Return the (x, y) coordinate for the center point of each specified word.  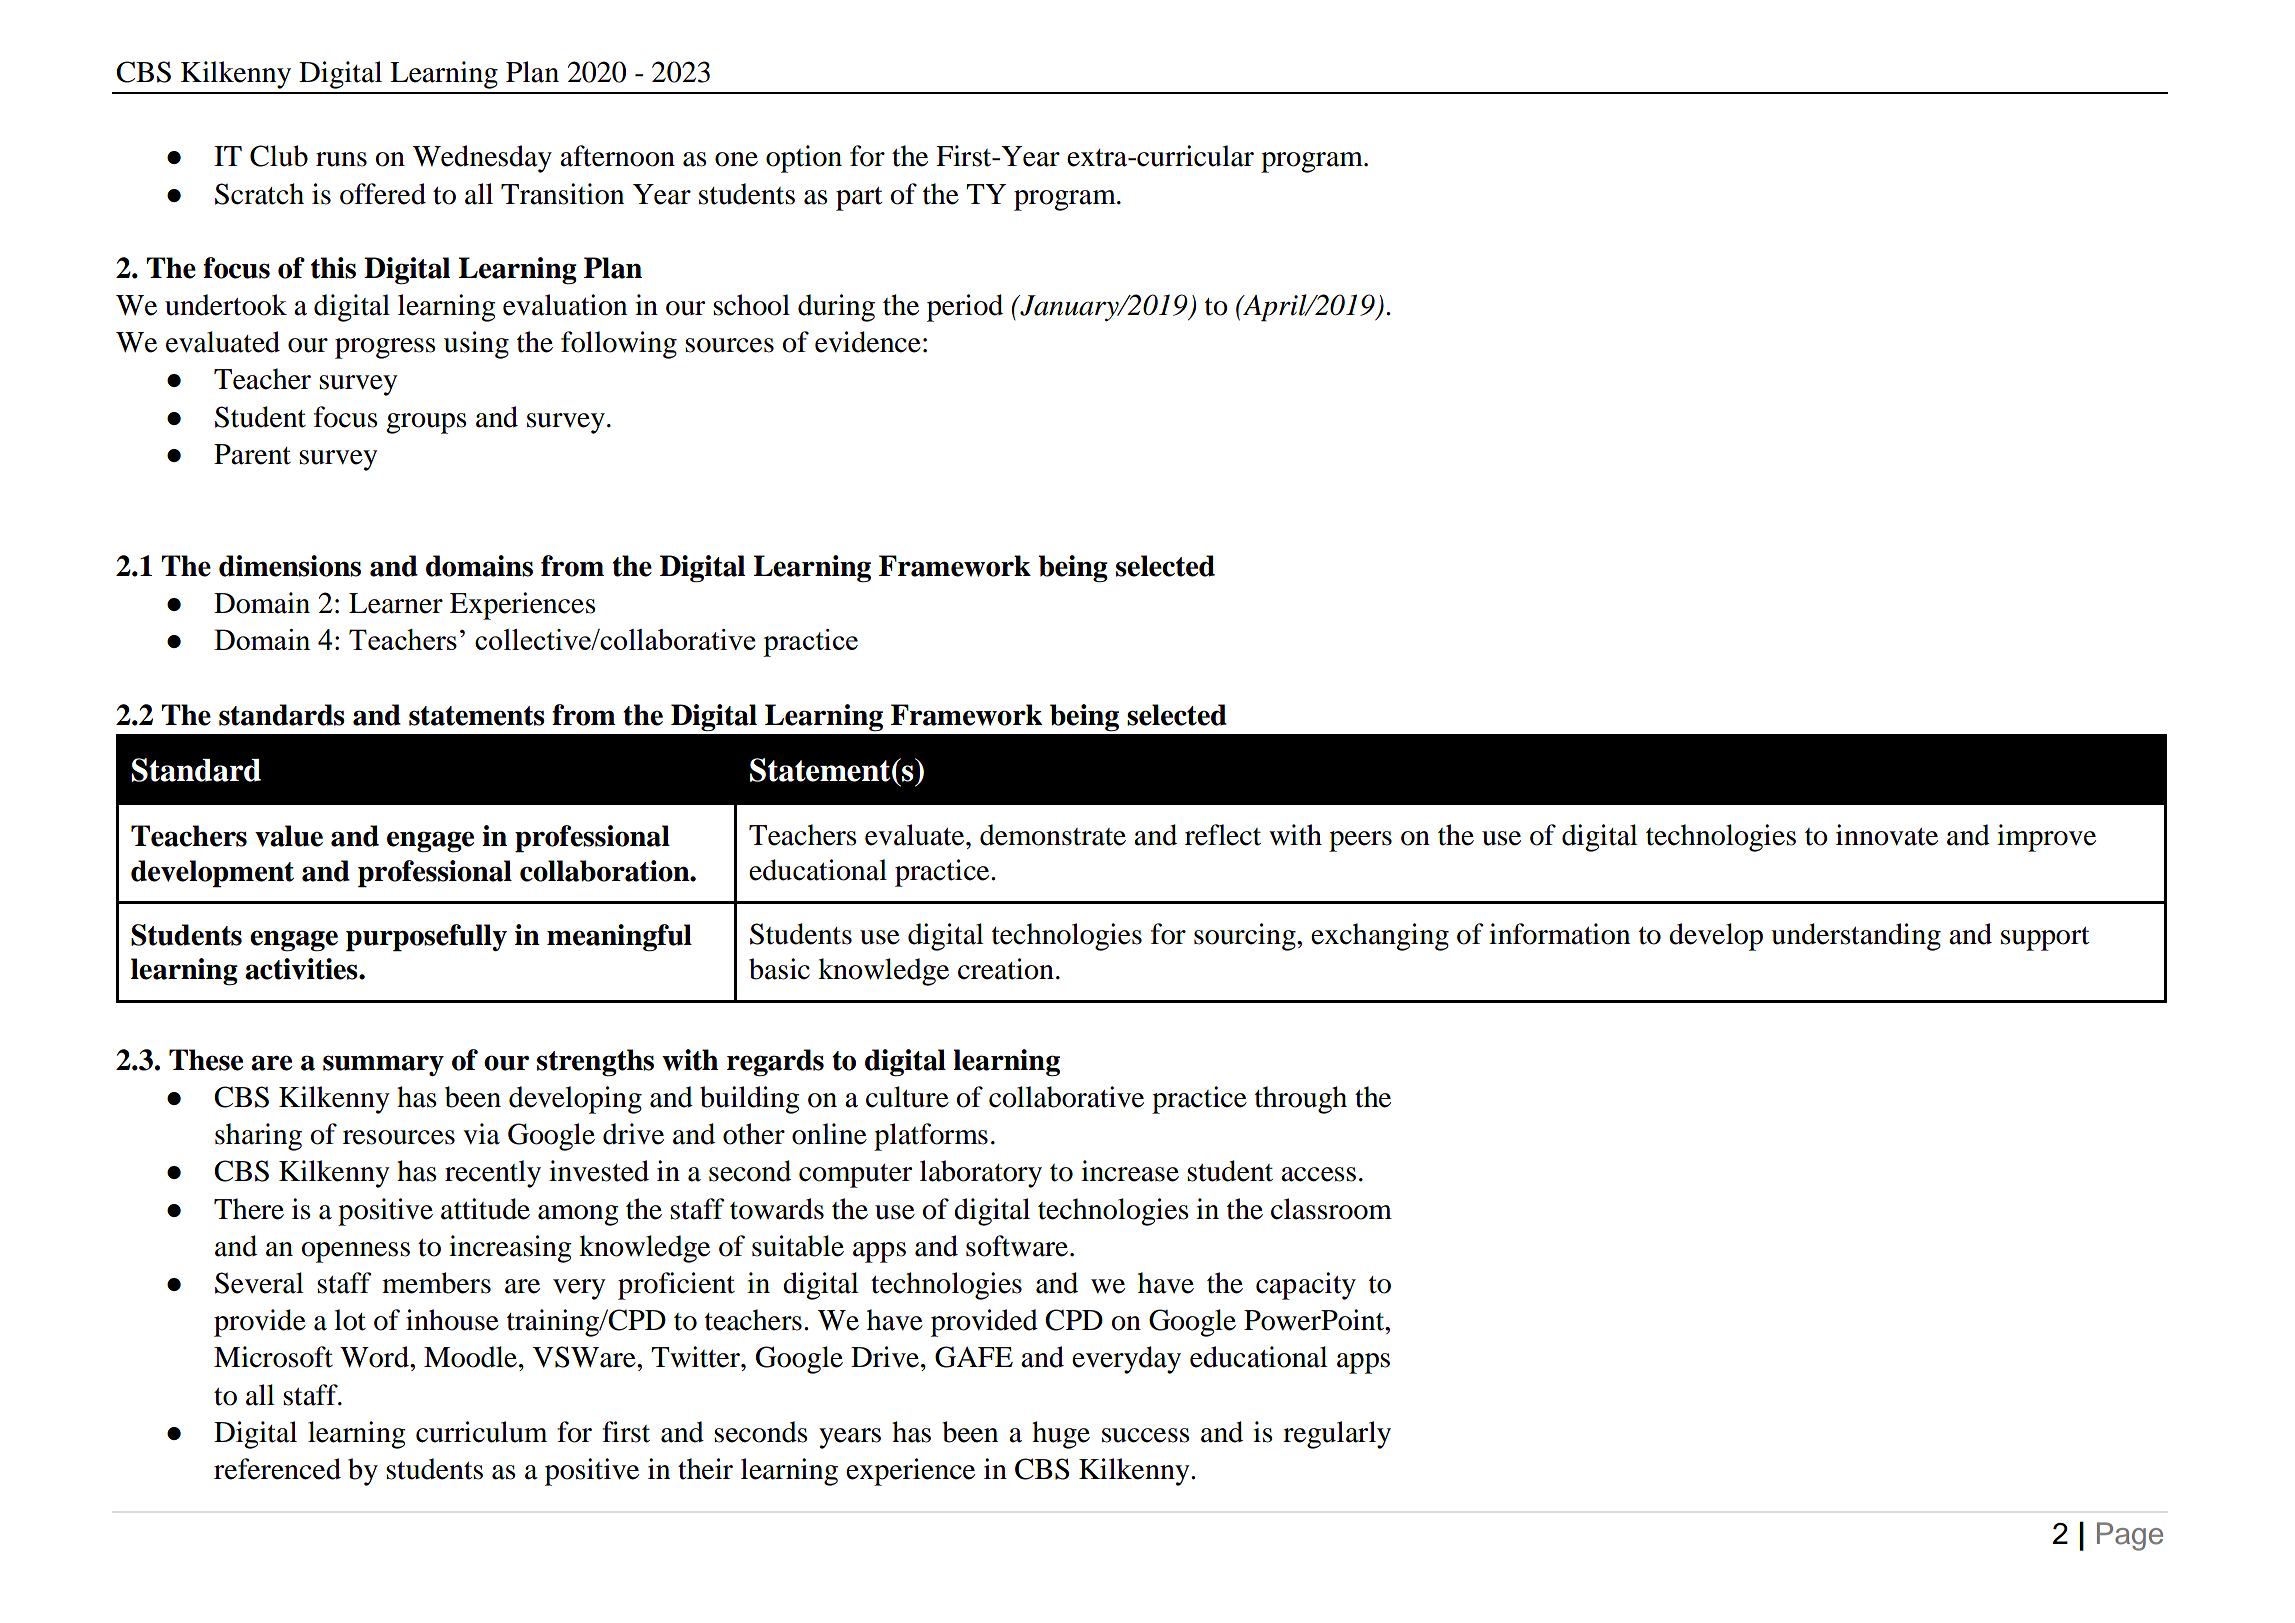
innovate (1887, 835)
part (859, 199)
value (289, 836)
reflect (1223, 835)
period (965, 308)
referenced (277, 1469)
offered (383, 194)
